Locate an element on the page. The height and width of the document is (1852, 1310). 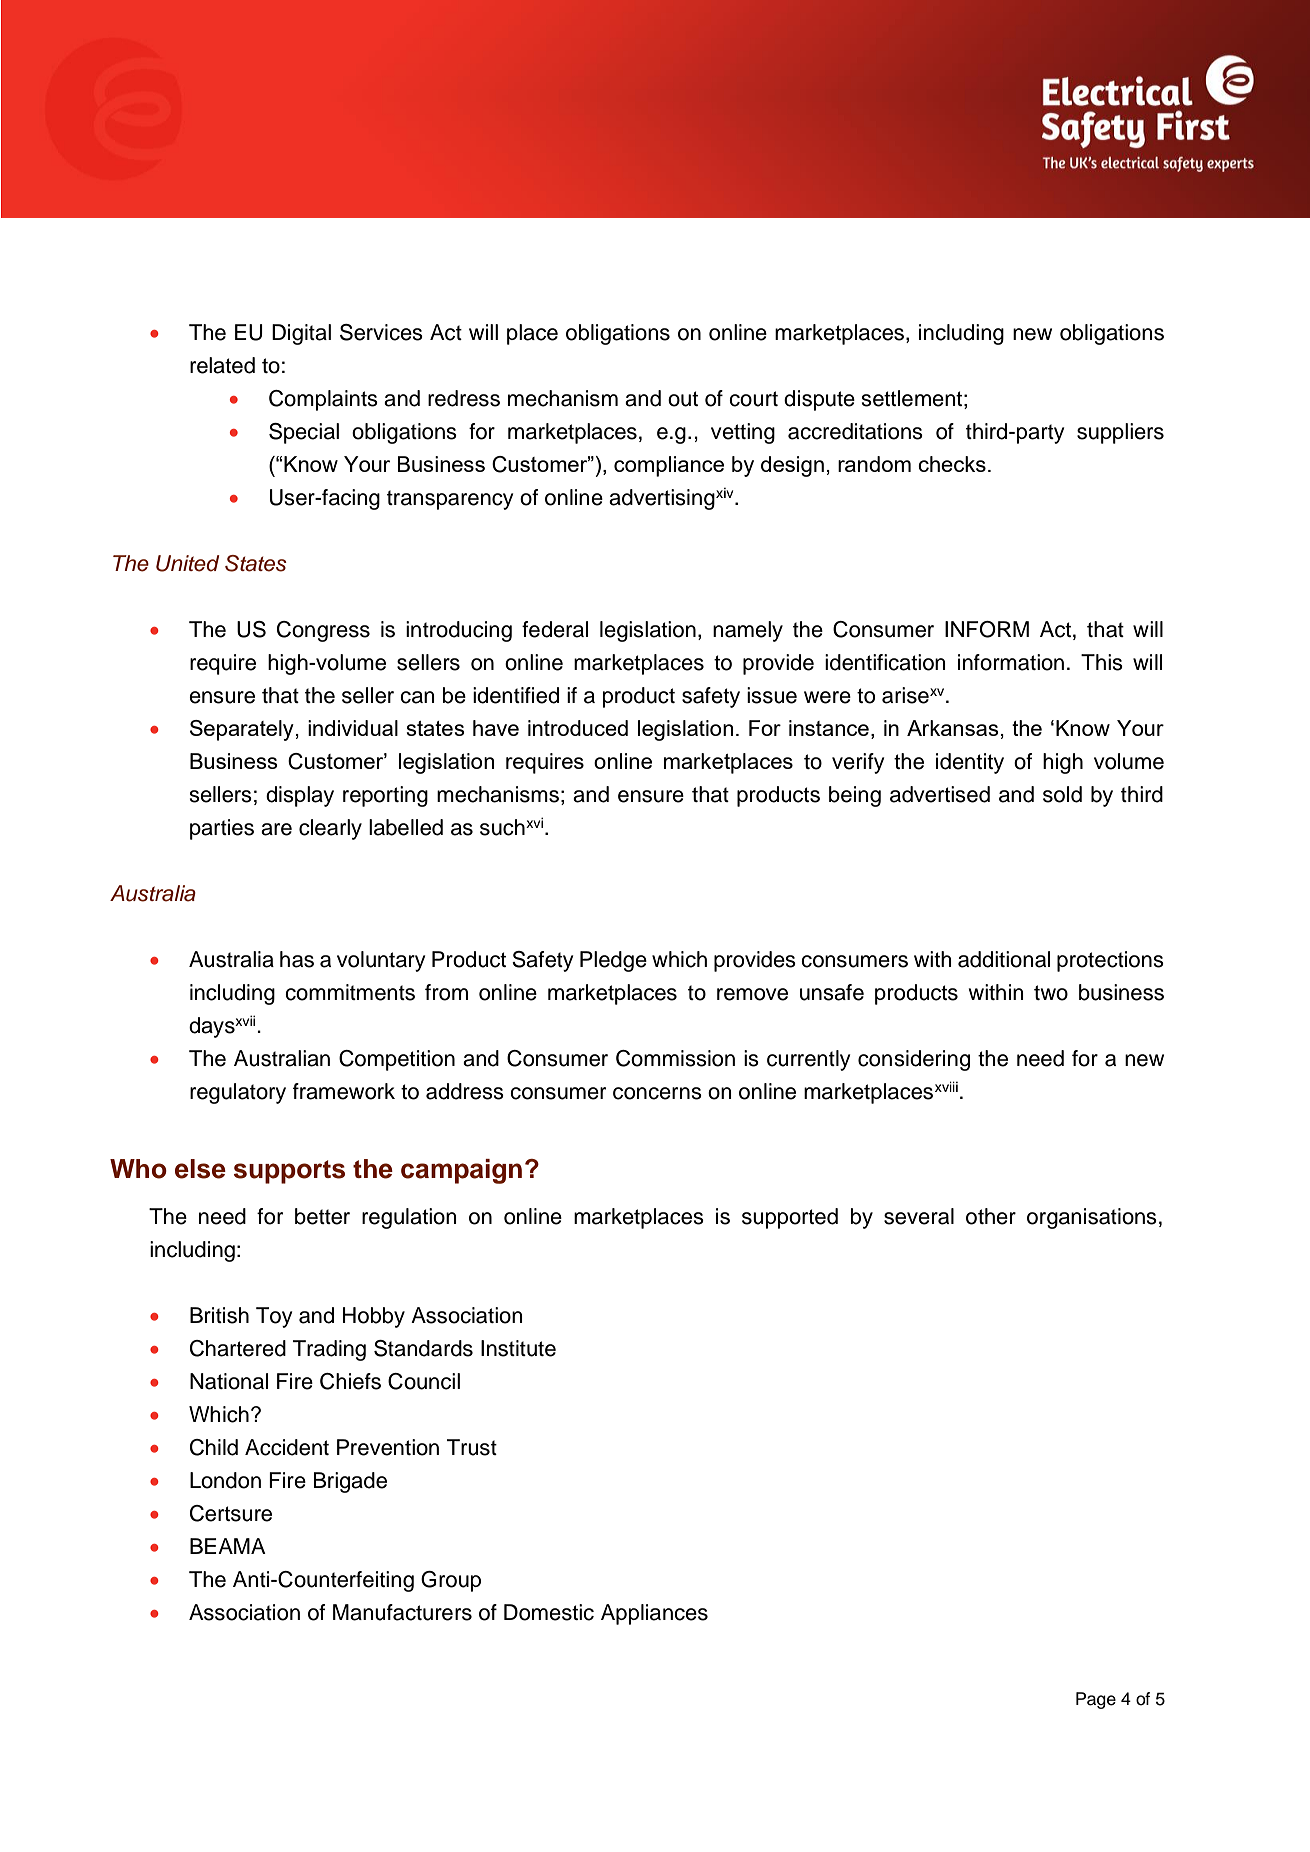
Arkansas is located at coordinates (953, 728).
